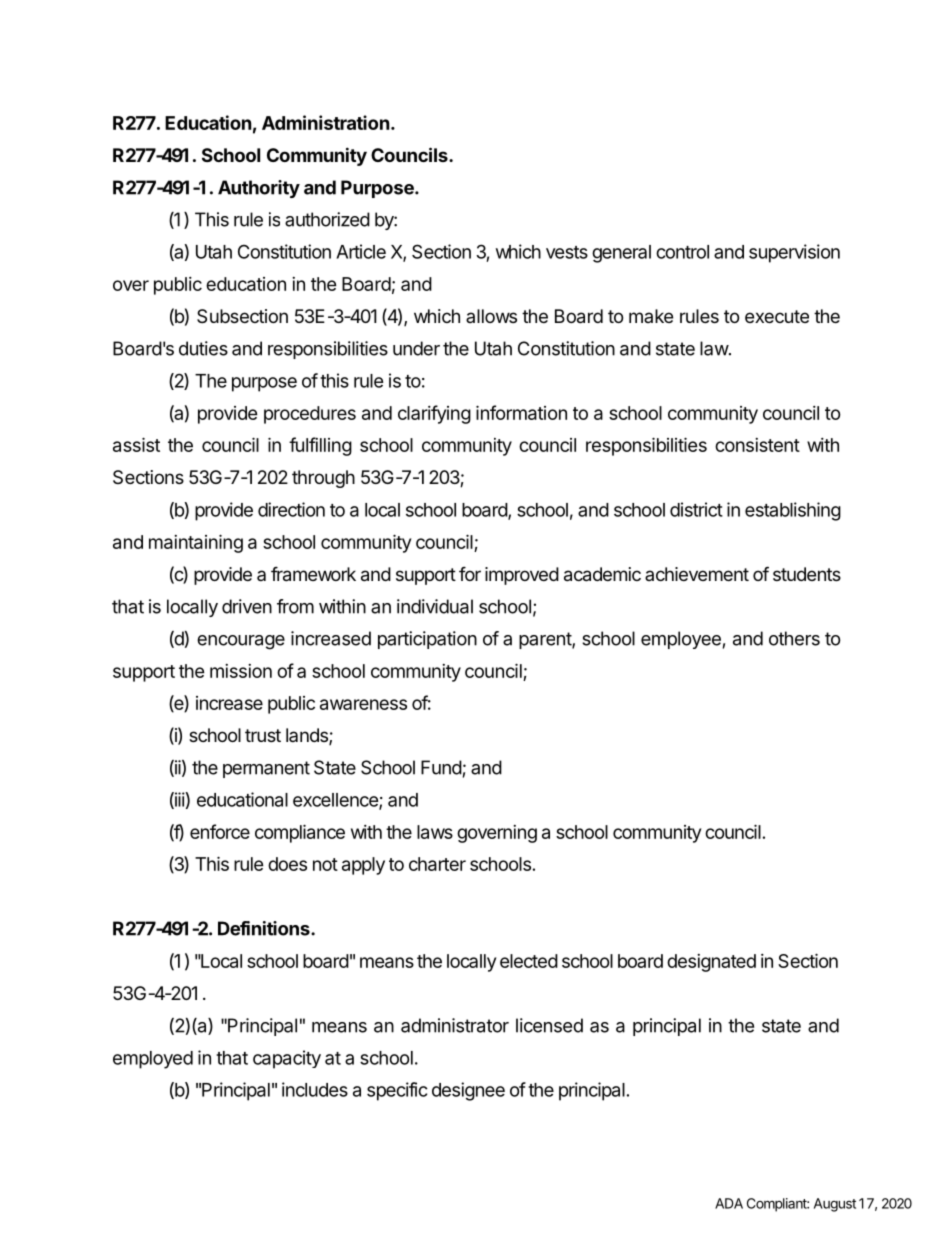  What do you see at coordinates (711, 963) in the screenshot?
I see `designated` at bounding box center [711, 963].
